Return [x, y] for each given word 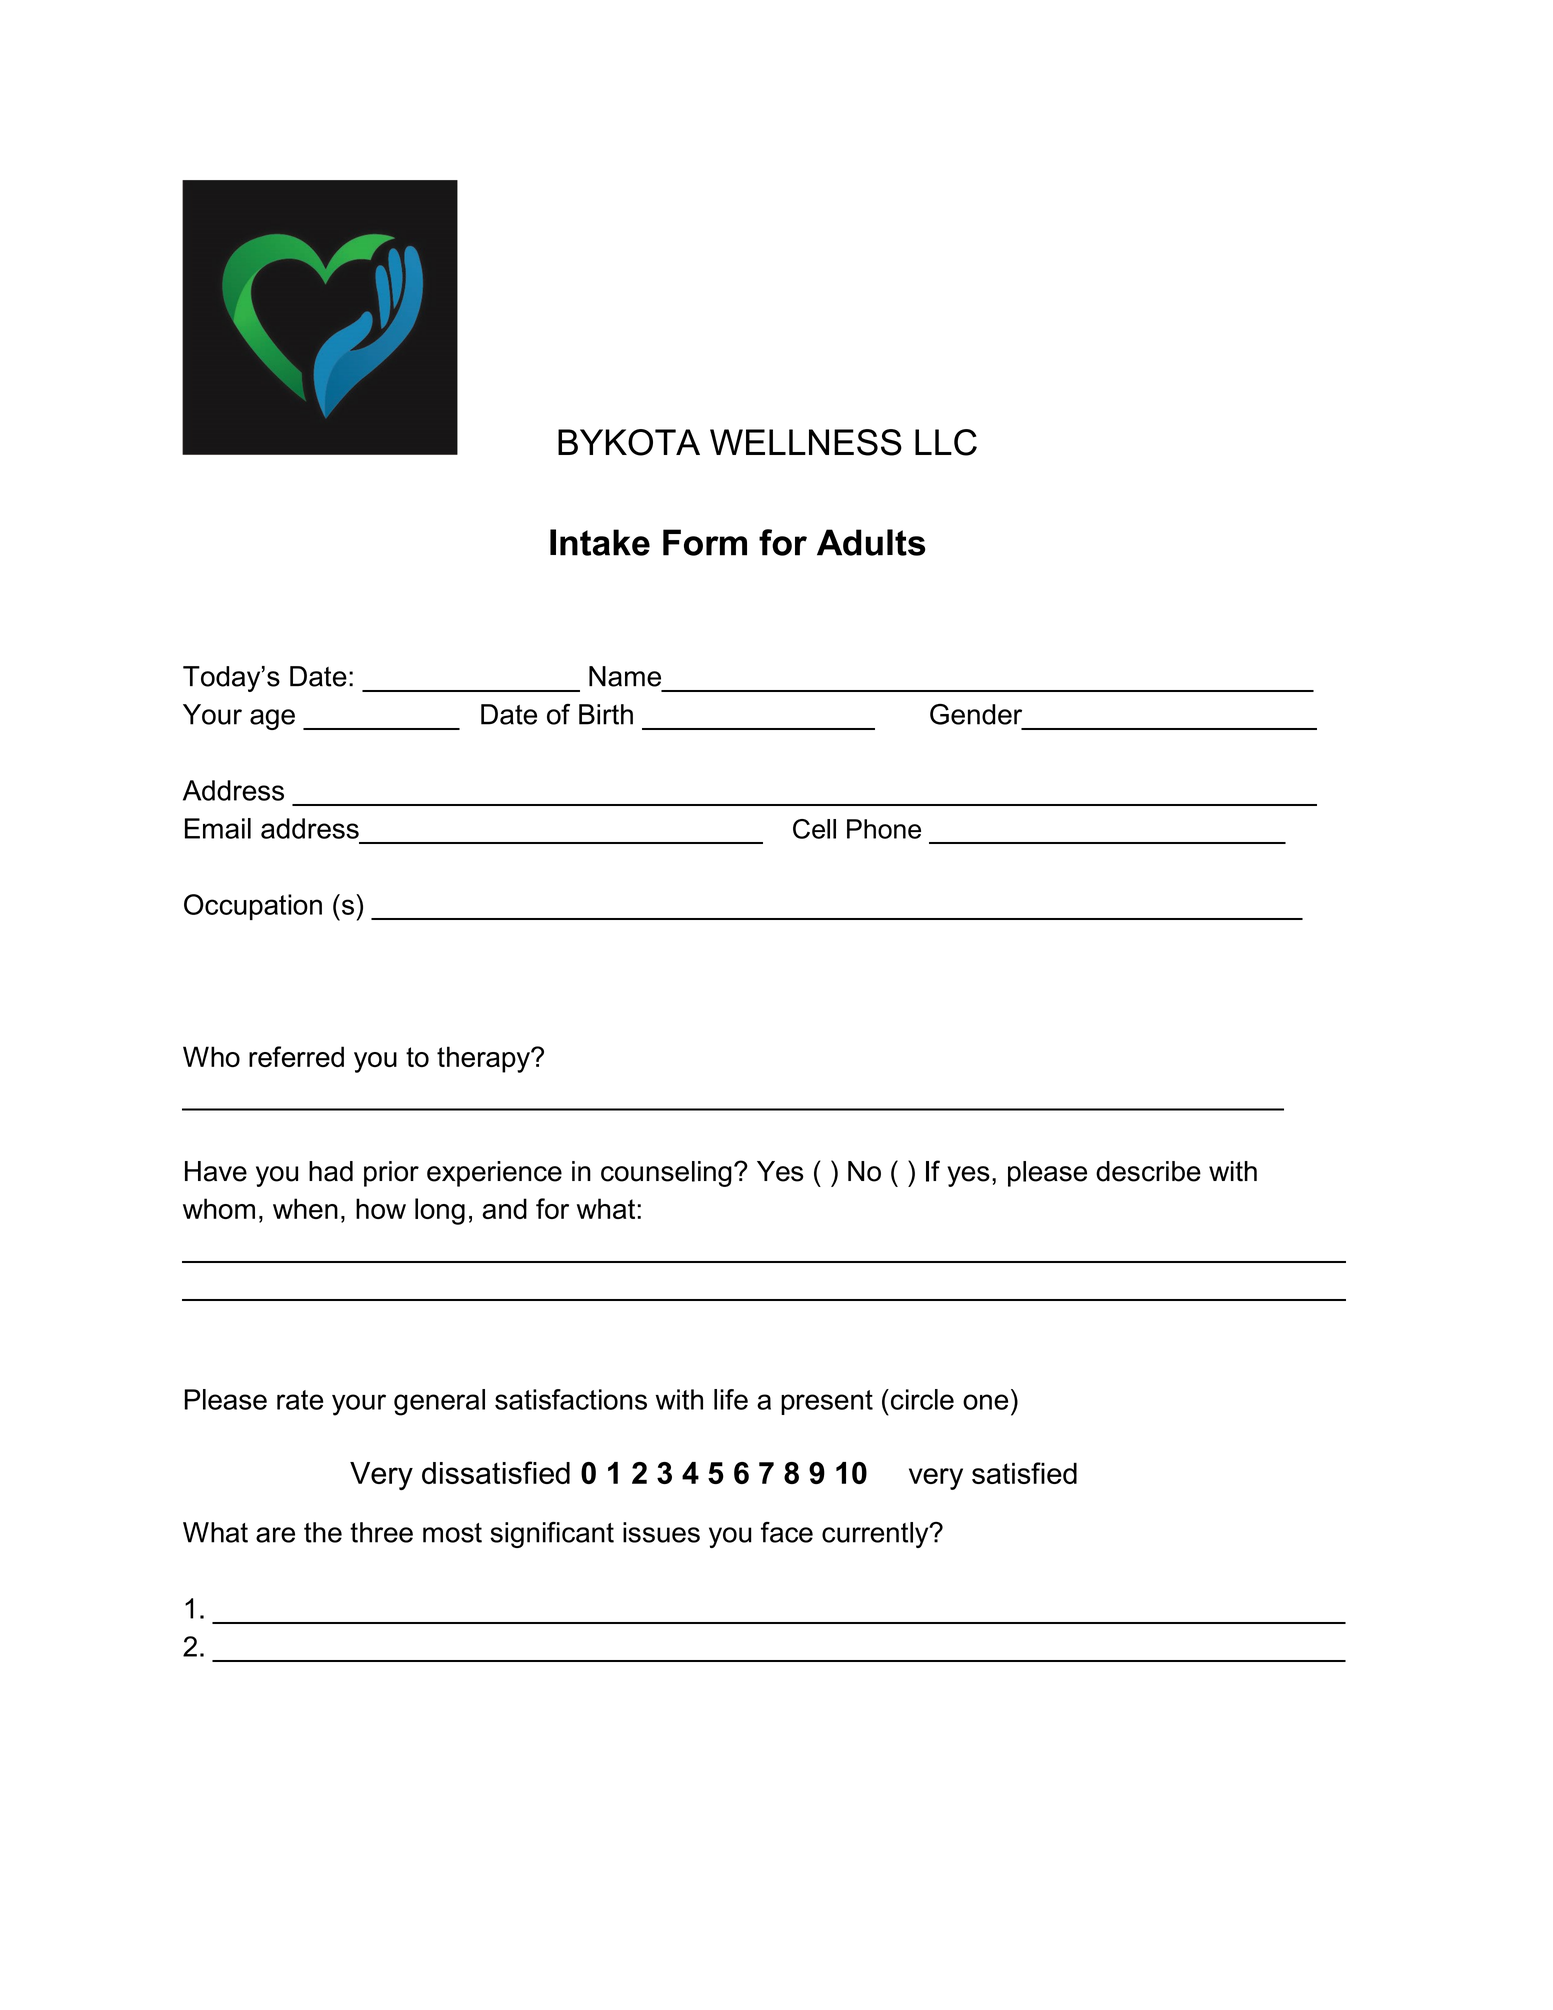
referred [296, 1056]
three [381, 1532]
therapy [484, 1059]
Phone [884, 829]
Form [705, 542]
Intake [600, 542]
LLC [946, 442]
